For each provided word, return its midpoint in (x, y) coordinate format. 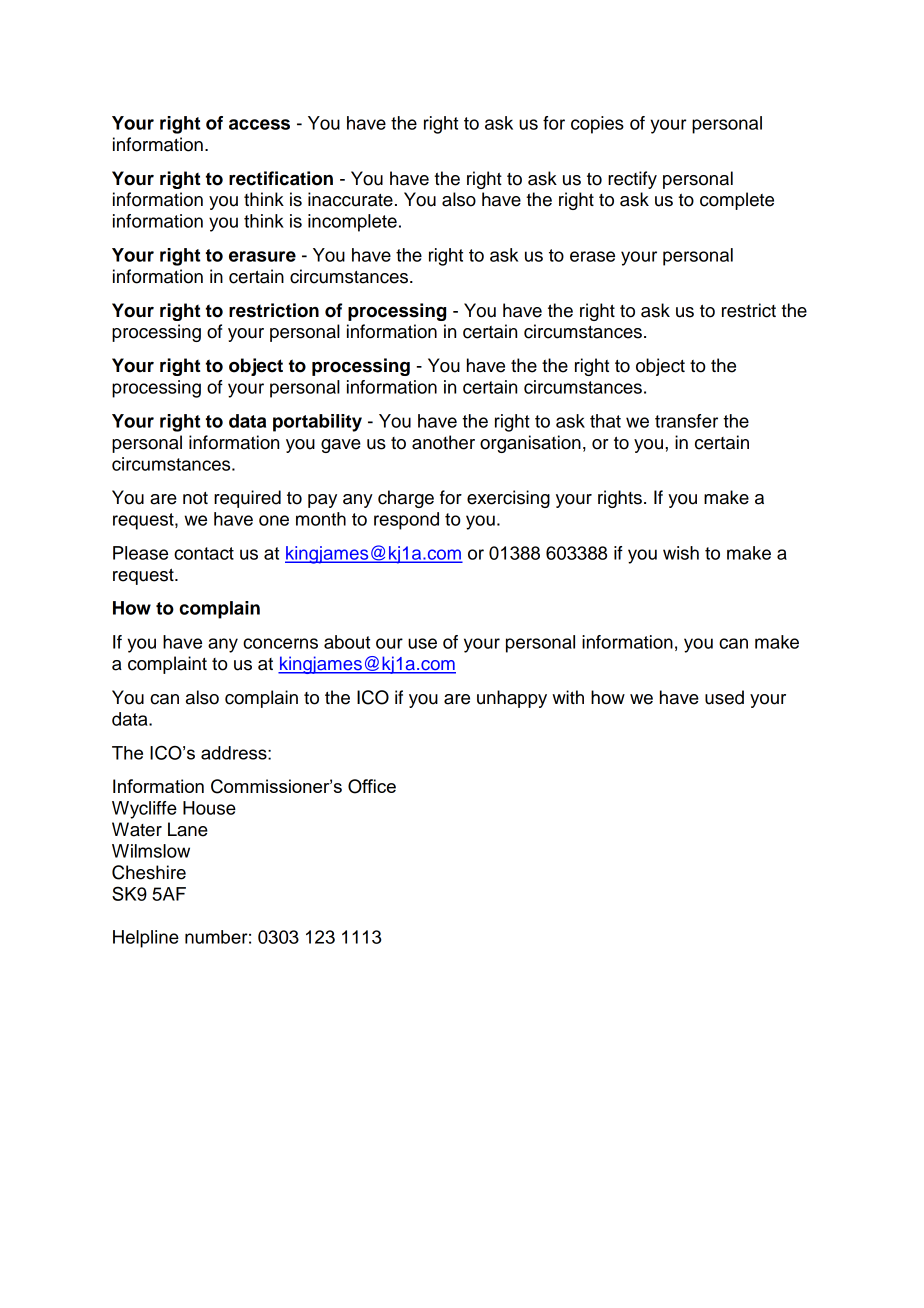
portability (317, 423)
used (724, 697)
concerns (280, 643)
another (443, 442)
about (347, 642)
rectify (632, 180)
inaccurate (350, 199)
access (259, 124)
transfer (686, 421)
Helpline (146, 939)
